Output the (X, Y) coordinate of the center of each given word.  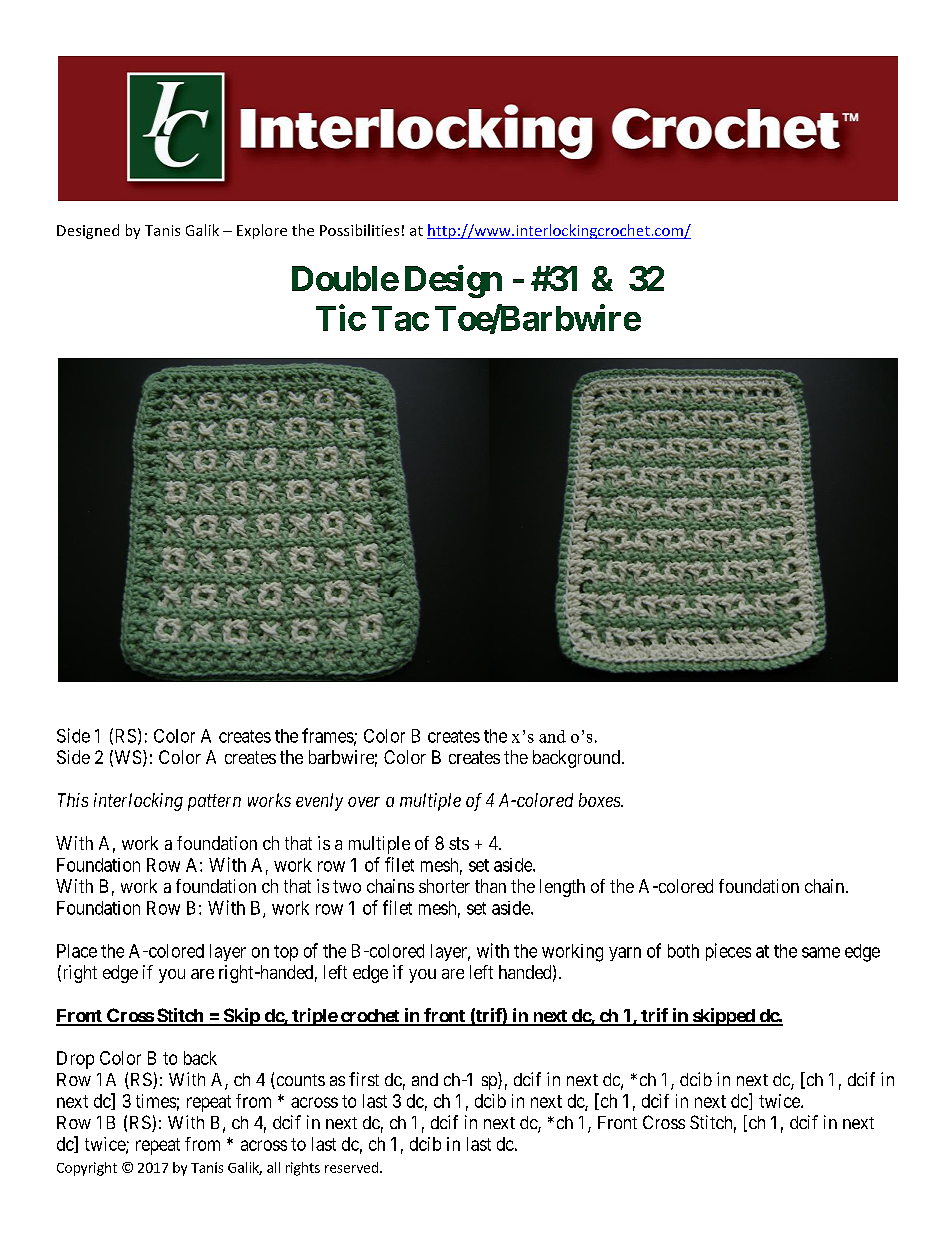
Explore (262, 231)
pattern (214, 802)
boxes (600, 800)
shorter (444, 886)
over (364, 802)
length (562, 888)
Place (77, 951)
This (73, 800)
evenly (319, 802)
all (273, 1167)
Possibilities (359, 230)
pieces (728, 952)
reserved (351, 1167)
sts (459, 843)
